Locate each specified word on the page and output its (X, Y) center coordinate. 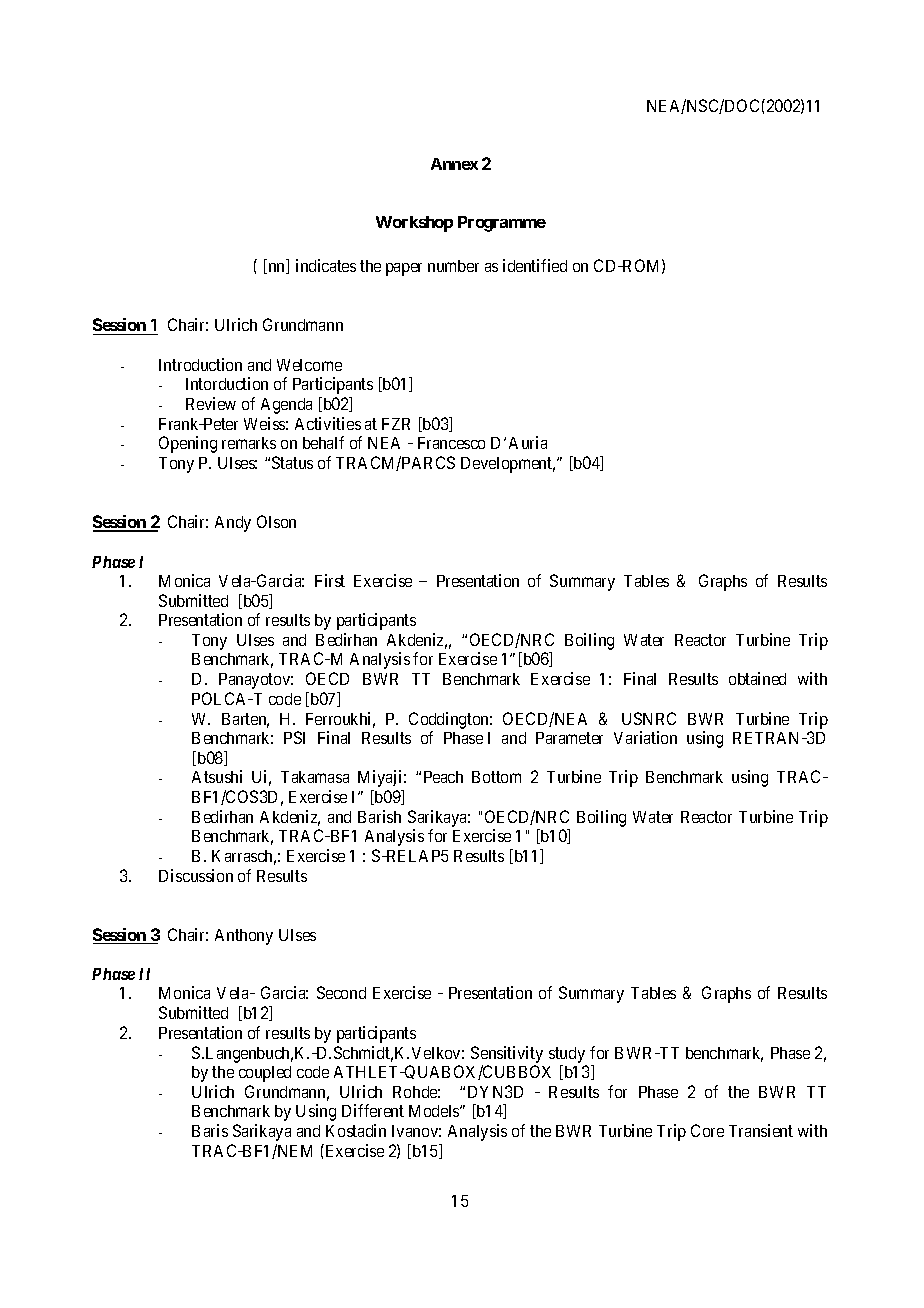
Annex (454, 164)
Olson (276, 521)
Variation (645, 737)
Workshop (414, 224)
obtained (757, 678)
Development (508, 465)
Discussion (196, 875)
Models (435, 1111)
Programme (502, 224)
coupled (265, 1074)
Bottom (496, 777)
